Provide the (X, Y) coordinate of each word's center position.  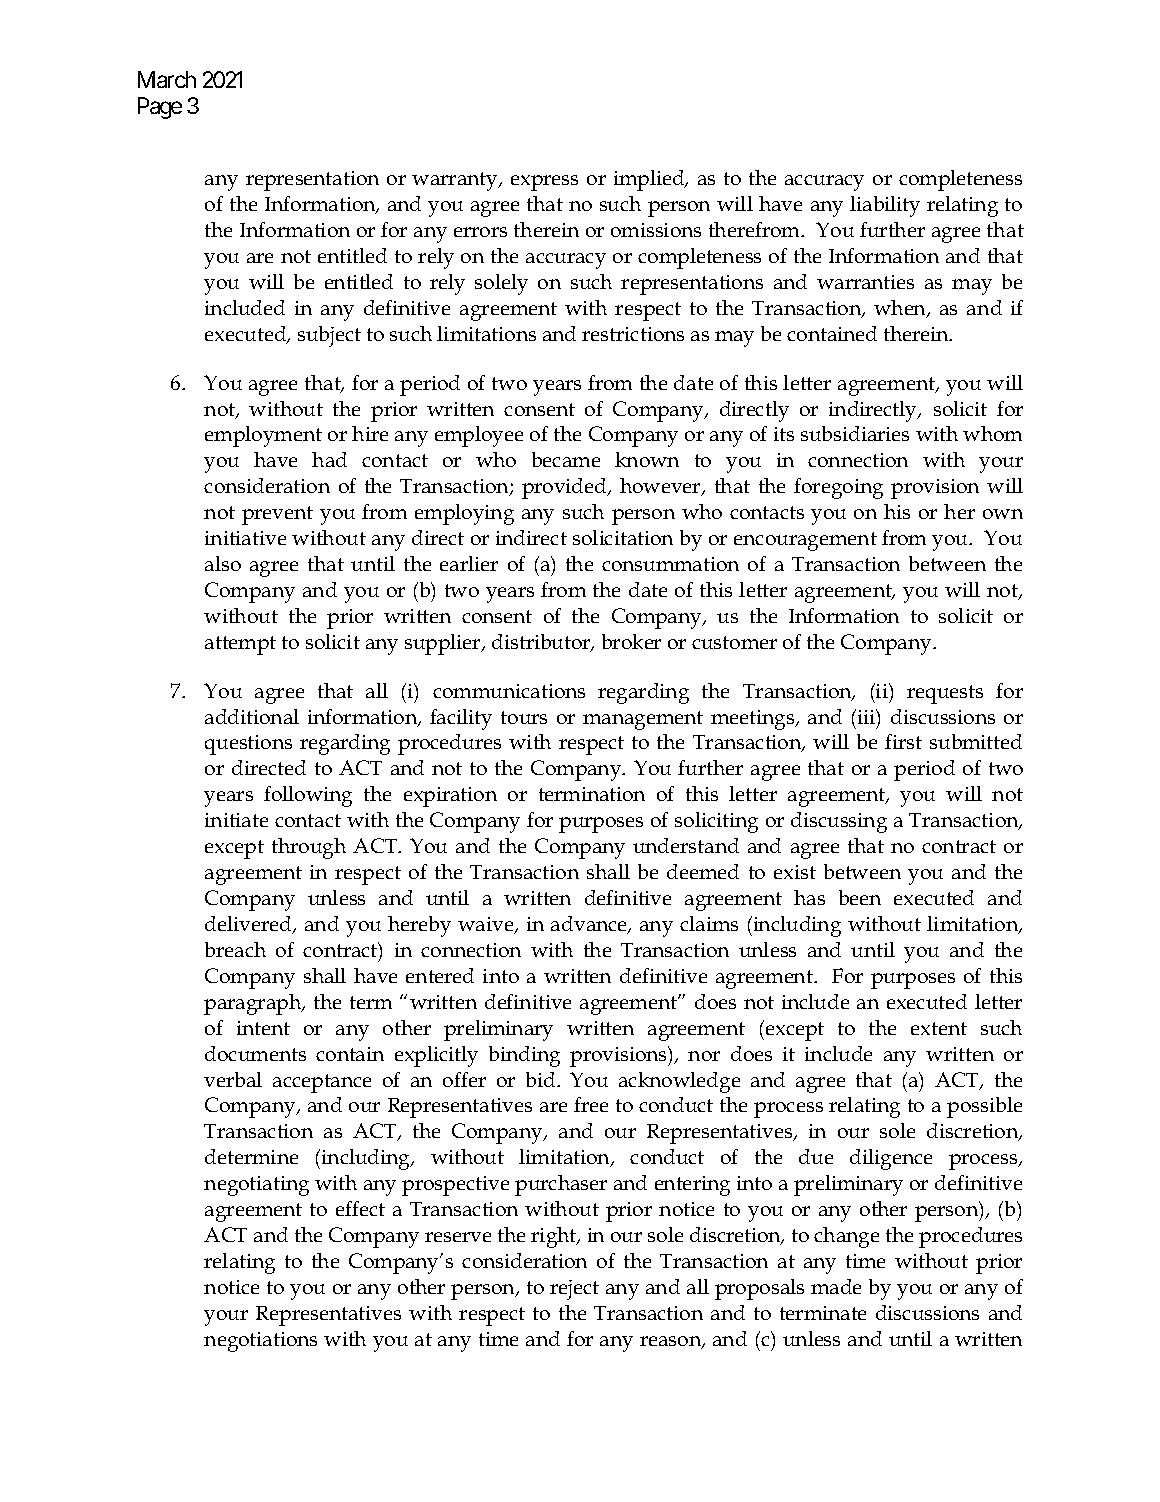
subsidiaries (855, 433)
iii (868, 718)
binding (524, 1056)
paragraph (254, 1004)
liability (885, 206)
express (544, 183)
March (167, 79)
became (566, 459)
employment (263, 436)
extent (939, 1028)
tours (524, 717)
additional (252, 716)
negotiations (260, 1342)
